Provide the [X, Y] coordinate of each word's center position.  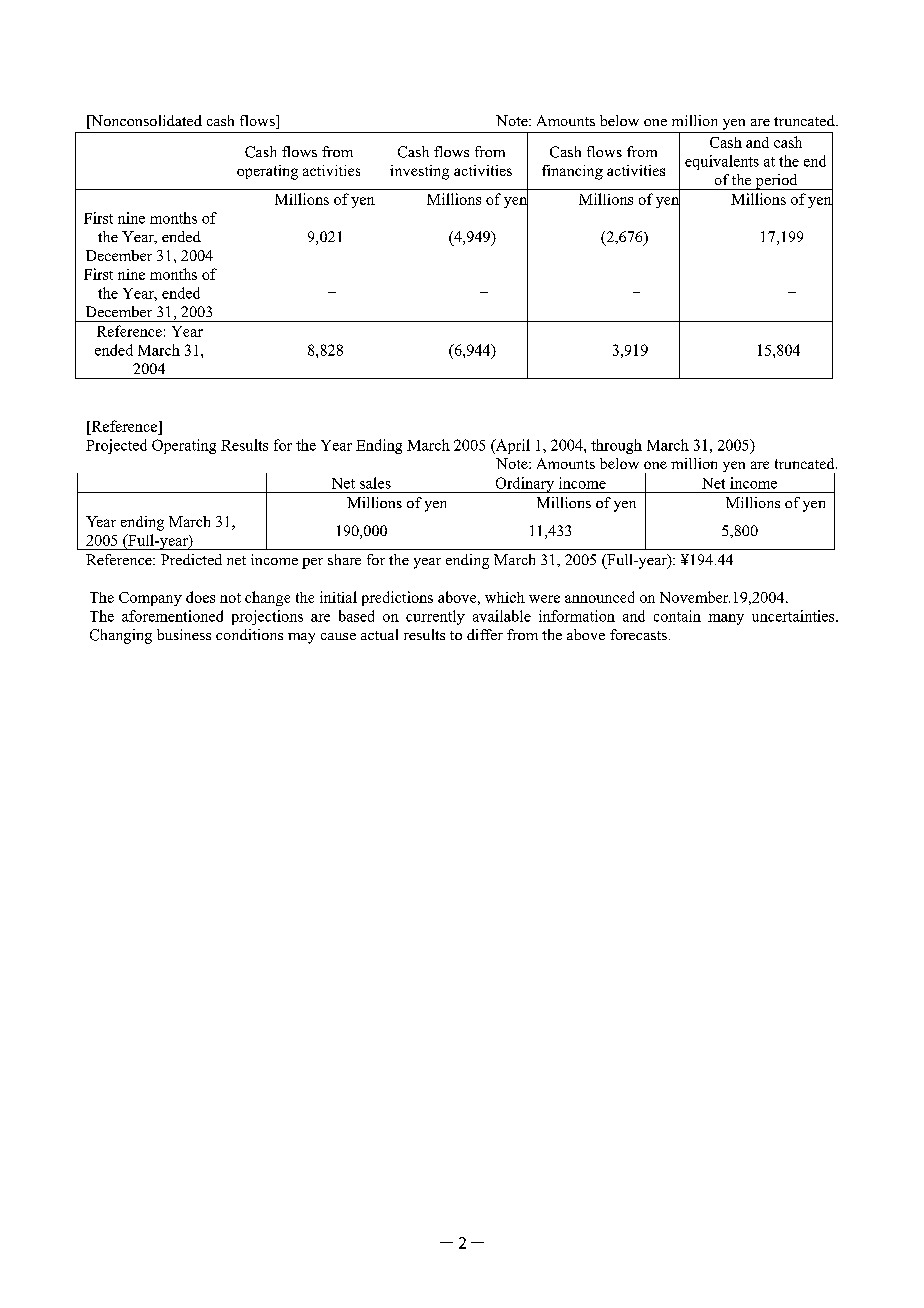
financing [572, 172]
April [512, 446]
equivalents [722, 162]
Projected [116, 446]
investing [419, 172]
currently [435, 617]
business [184, 634]
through [616, 446]
